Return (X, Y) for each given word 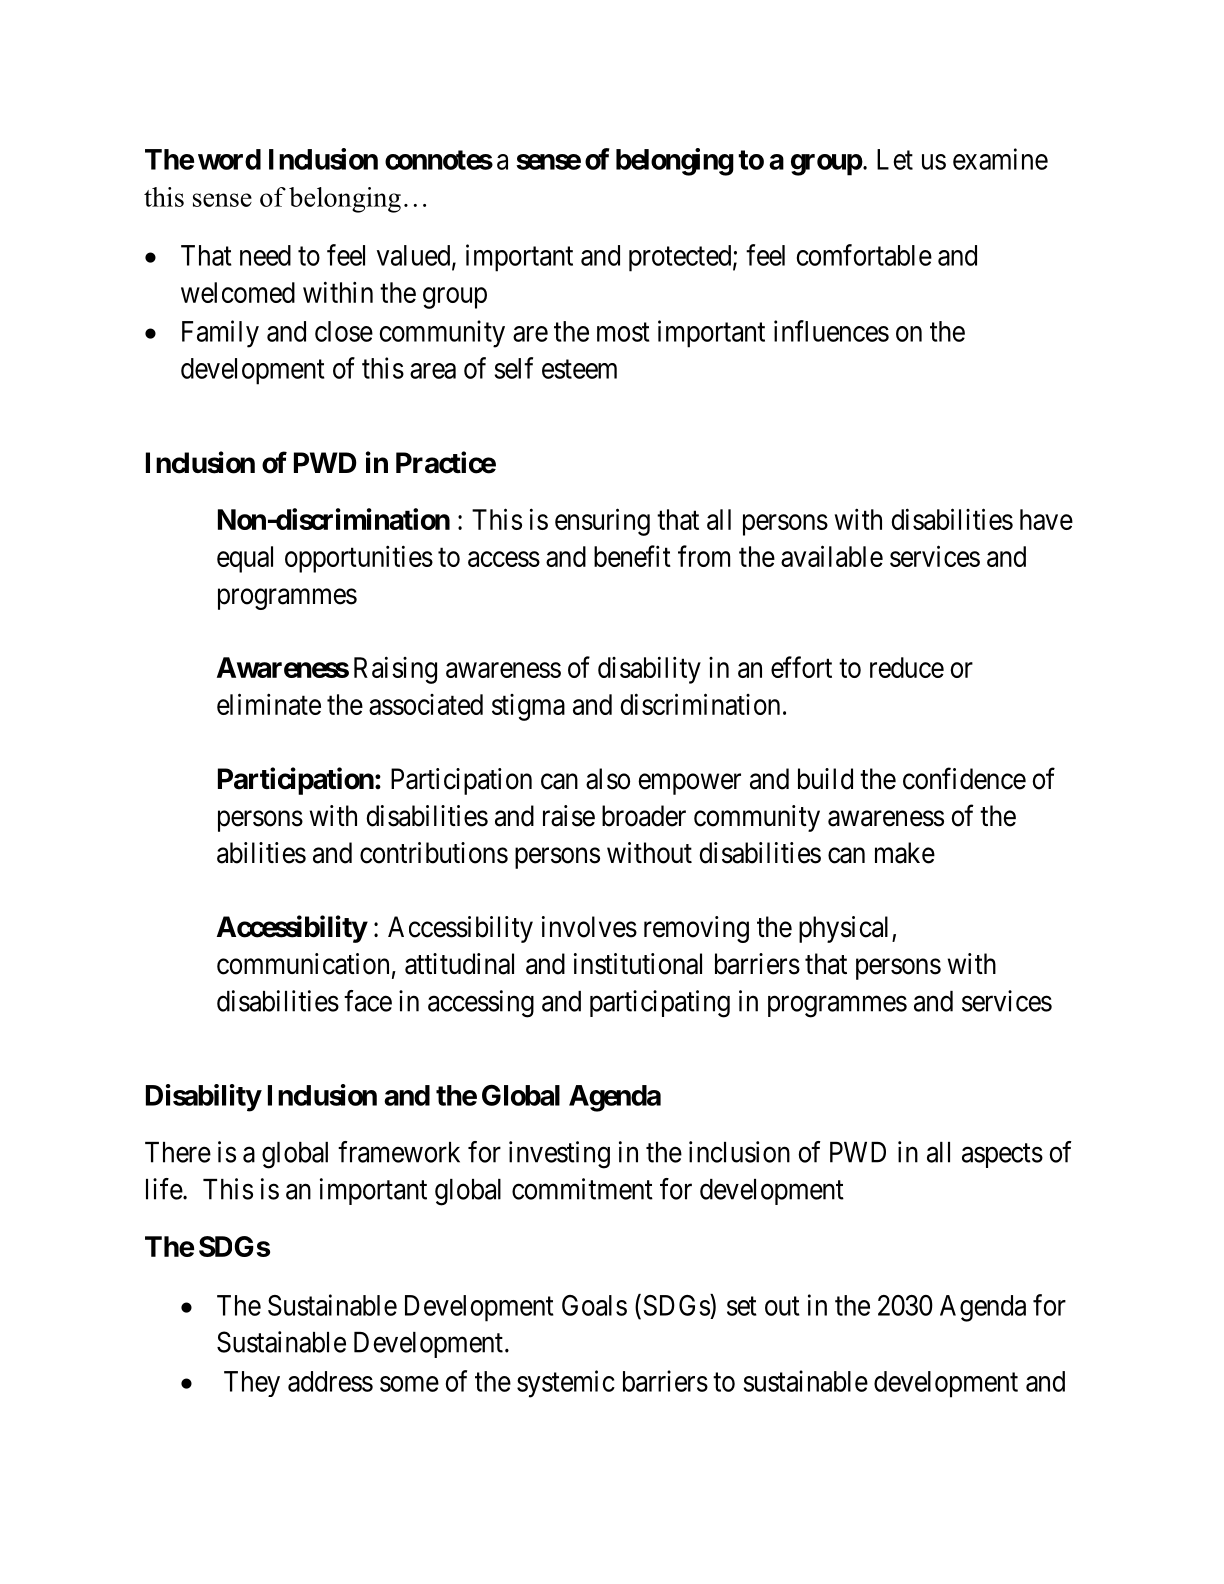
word (229, 159)
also (608, 779)
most (623, 332)
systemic (566, 1384)
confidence (964, 778)
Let (895, 159)
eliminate (269, 704)
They (252, 1384)
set (742, 1306)
